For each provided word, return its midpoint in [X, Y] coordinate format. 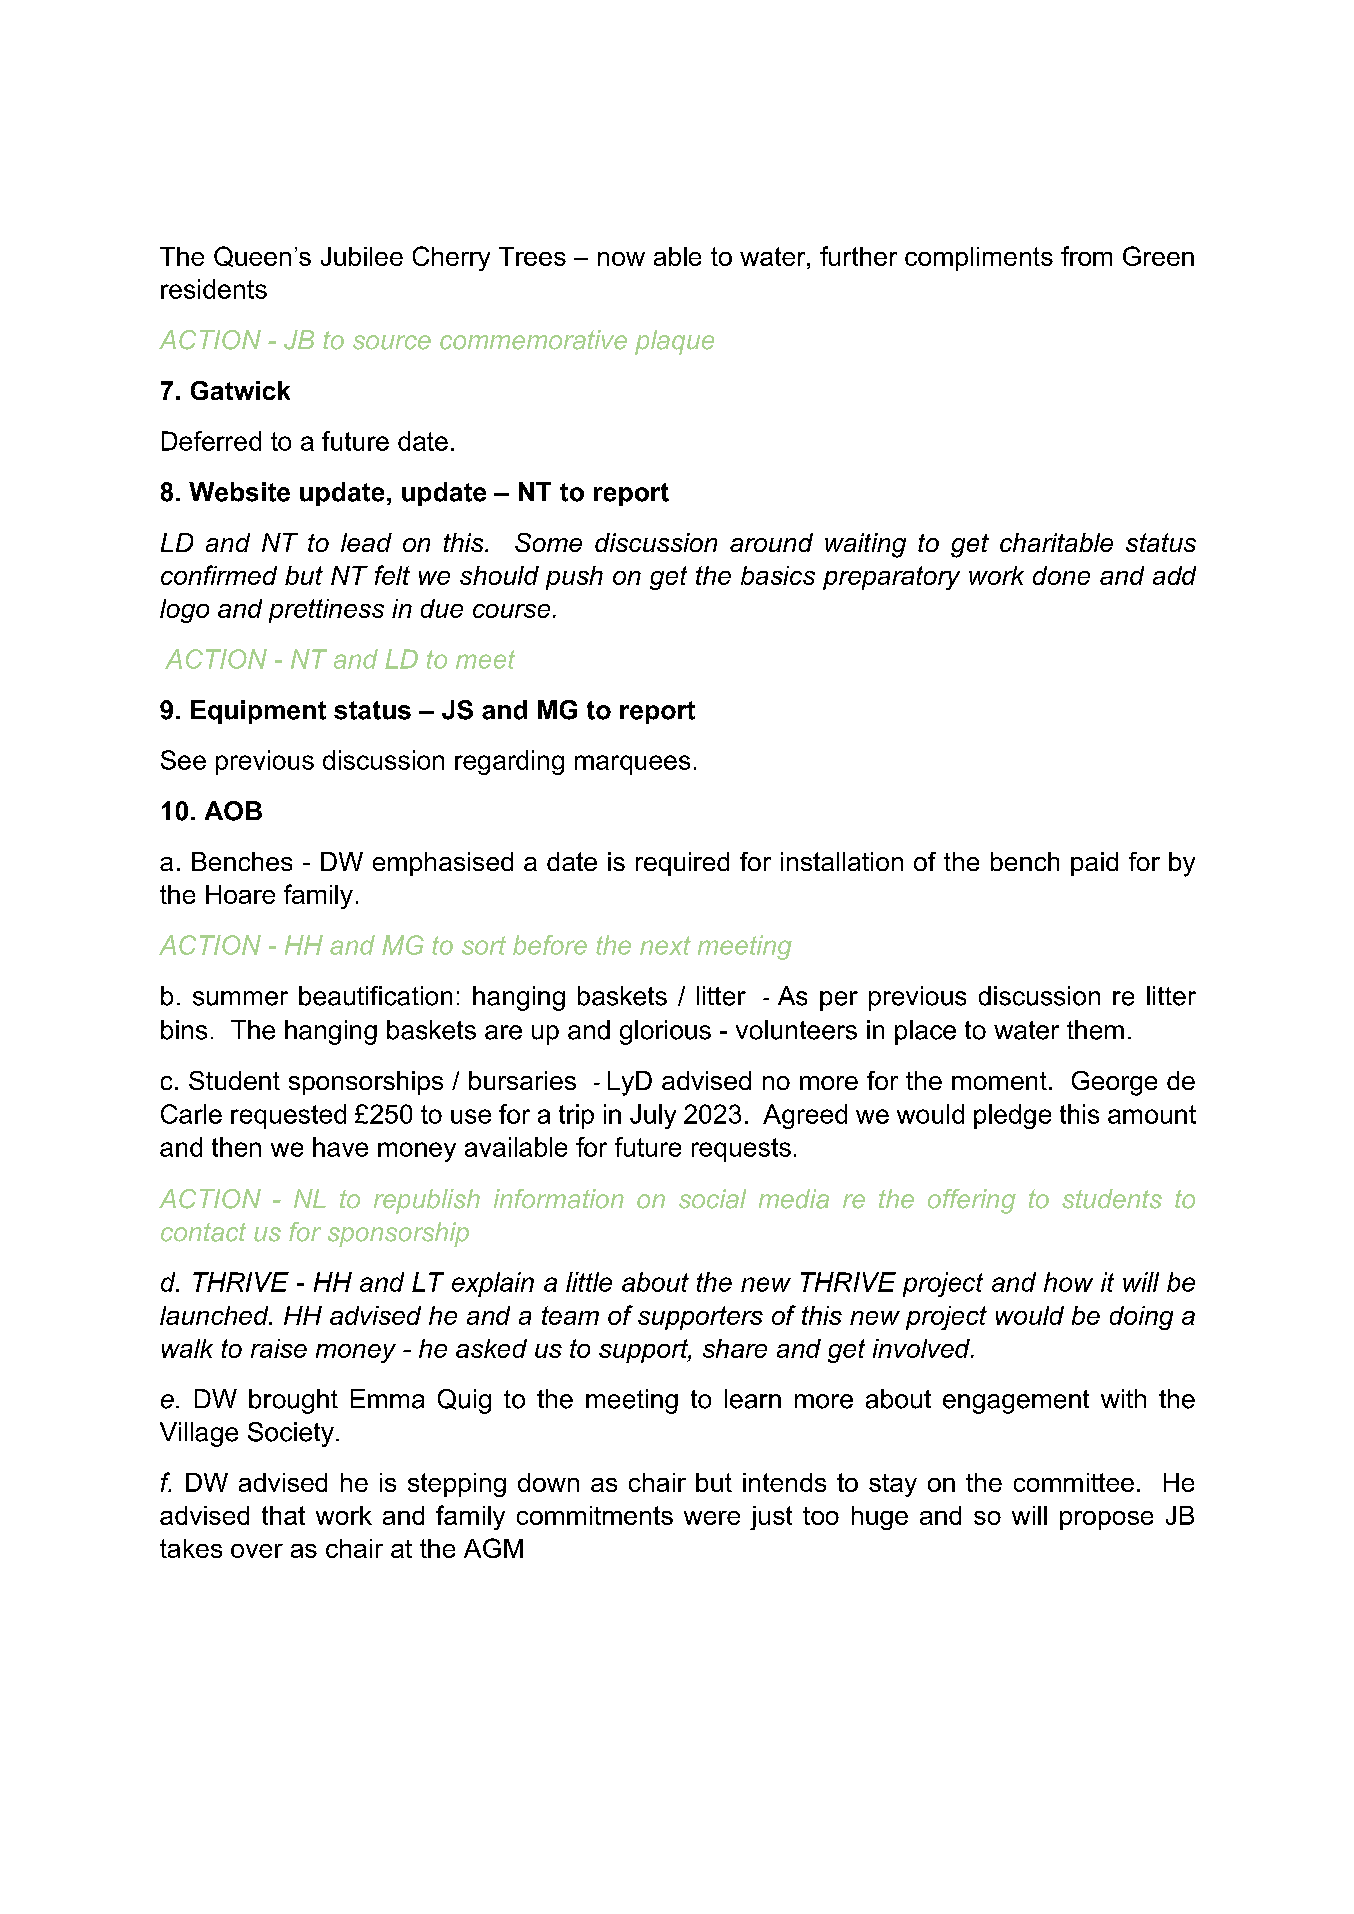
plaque [674, 342]
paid [1094, 864]
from [1086, 256]
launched [215, 1315]
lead [366, 542]
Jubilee [362, 256]
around [771, 542]
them [1095, 1030]
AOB [233, 811]
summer [240, 998]
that [283, 1515]
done [1061, 575]
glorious [665, 1032]
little [589, 1282]
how [1068, 1282]
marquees [632, 765]
